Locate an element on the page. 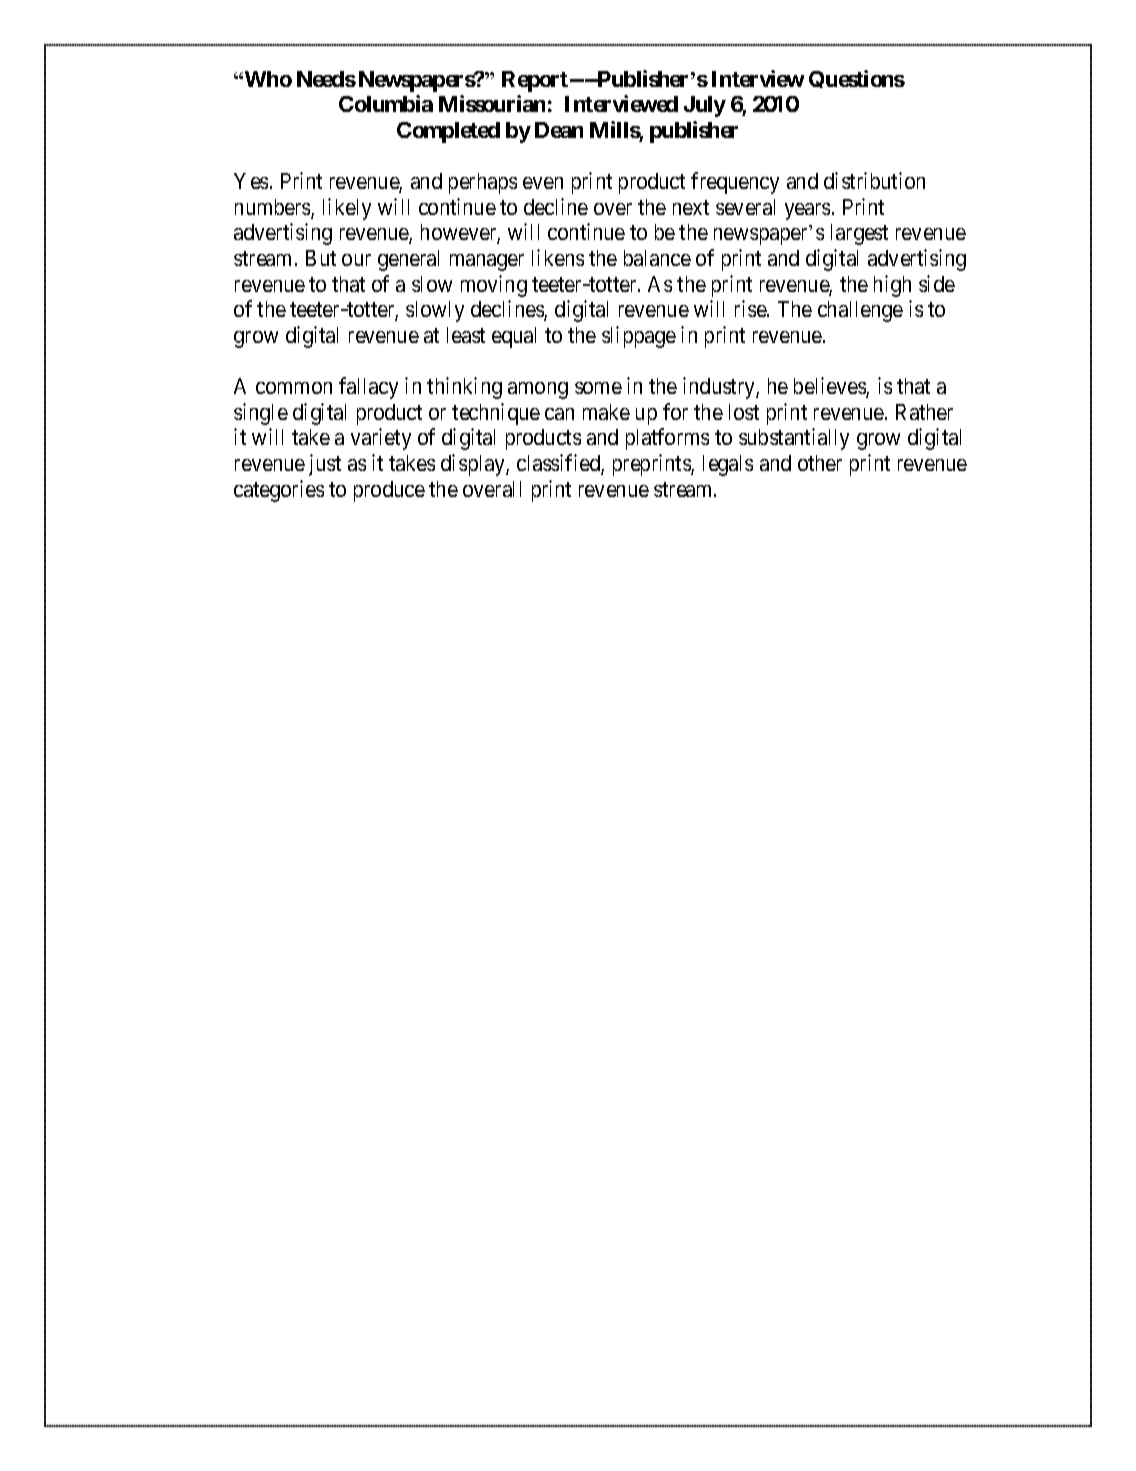 This page has width=1136, height=1471. challenge is located at coordinates (860, 311).
